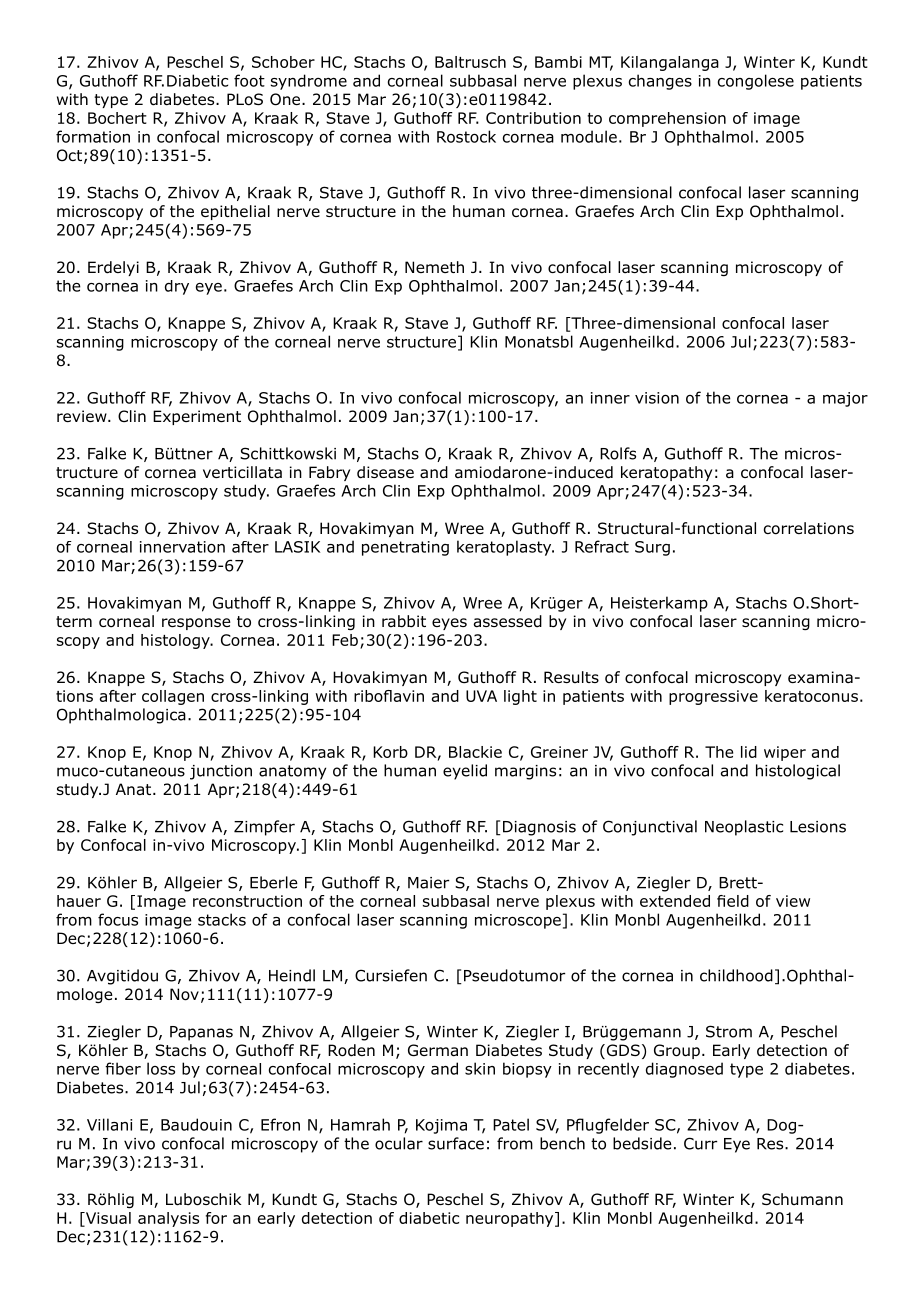  What do you see at coordinates (176, 641) in the screenshot?
I see `histology` at bounding box center [176, 641].
